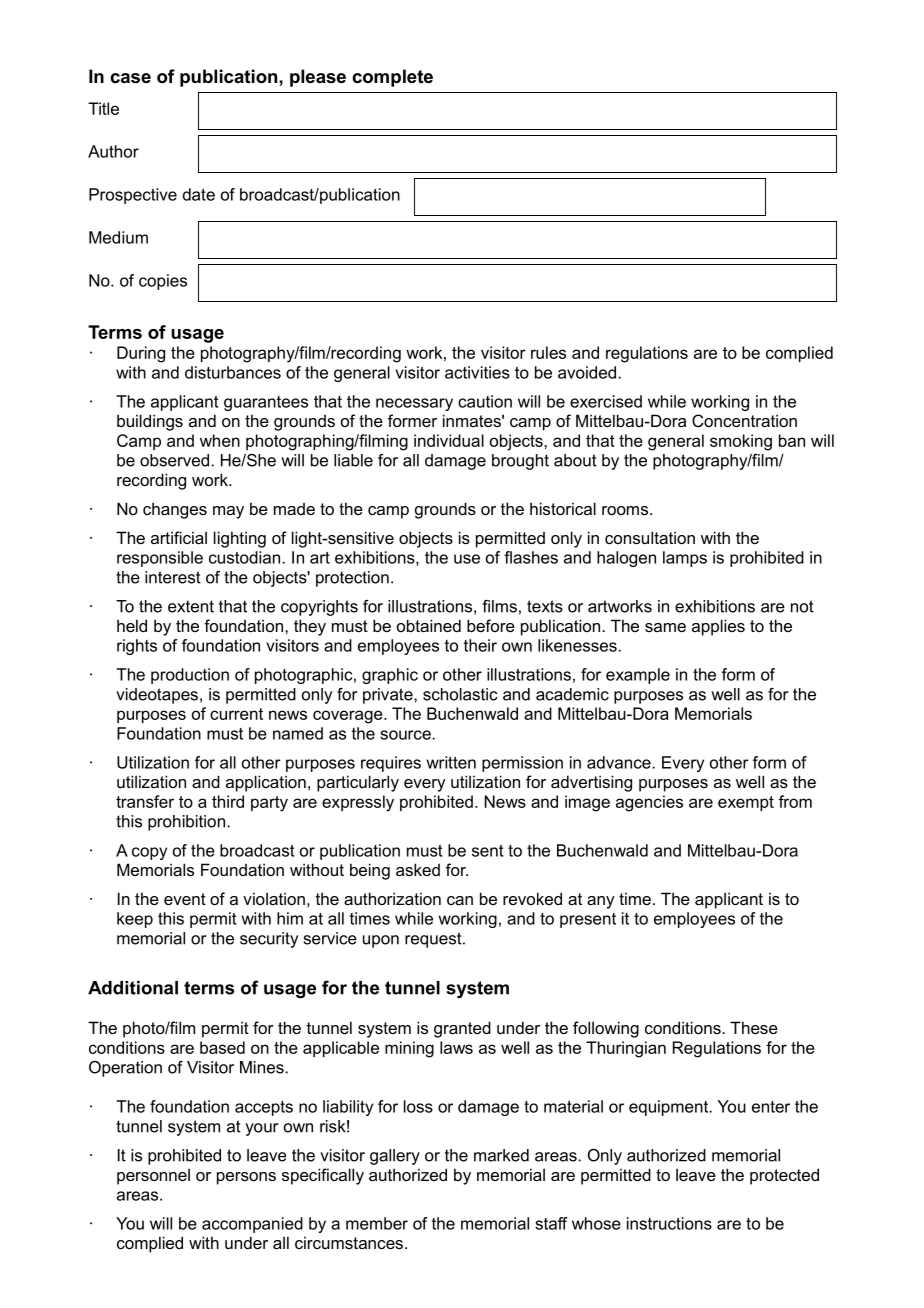 This image has height=1308, width=924. Describe the element at coordinates (392, 78) in the image. I see `complete` at that location.
